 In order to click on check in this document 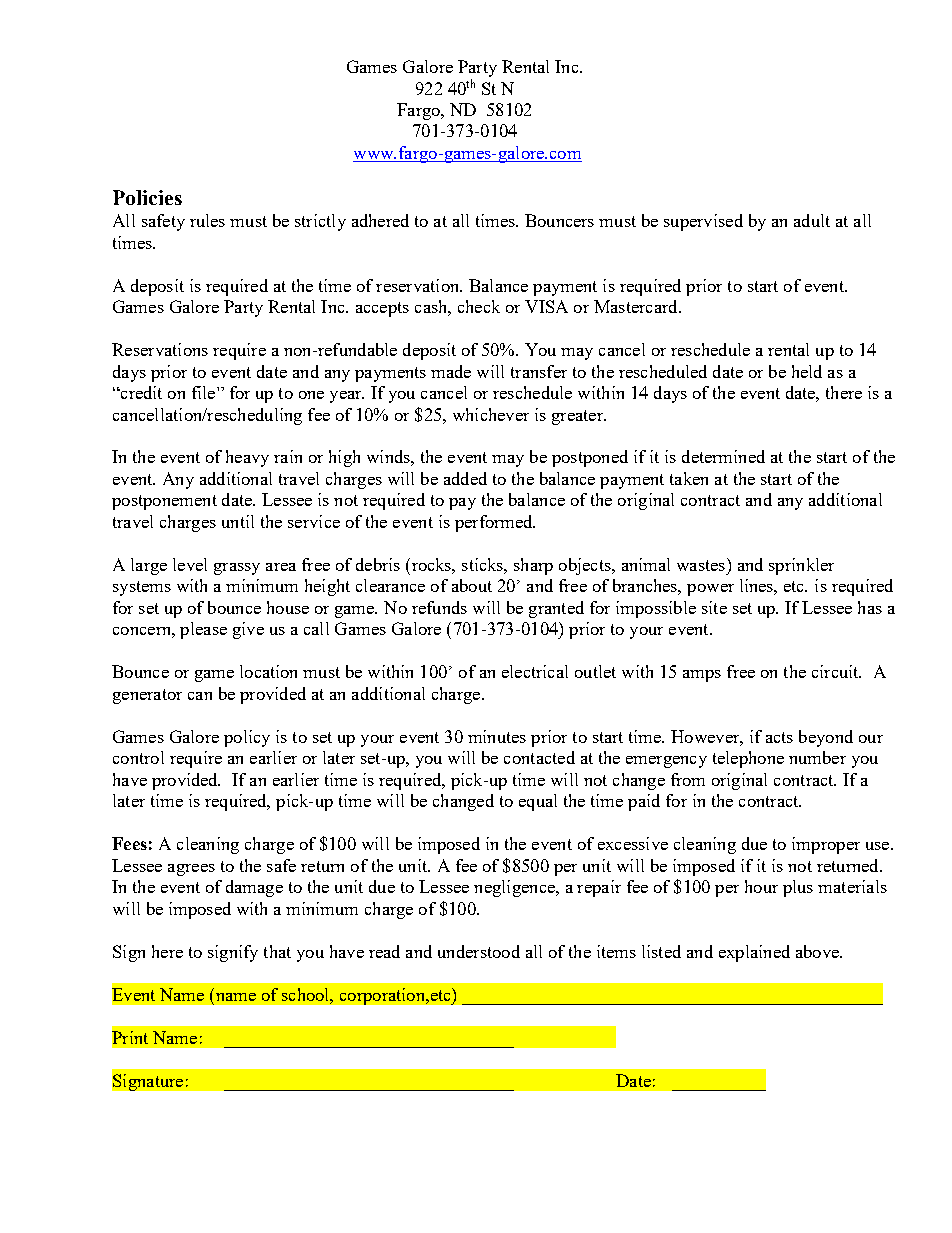, I will do `click(479, 306)`.
